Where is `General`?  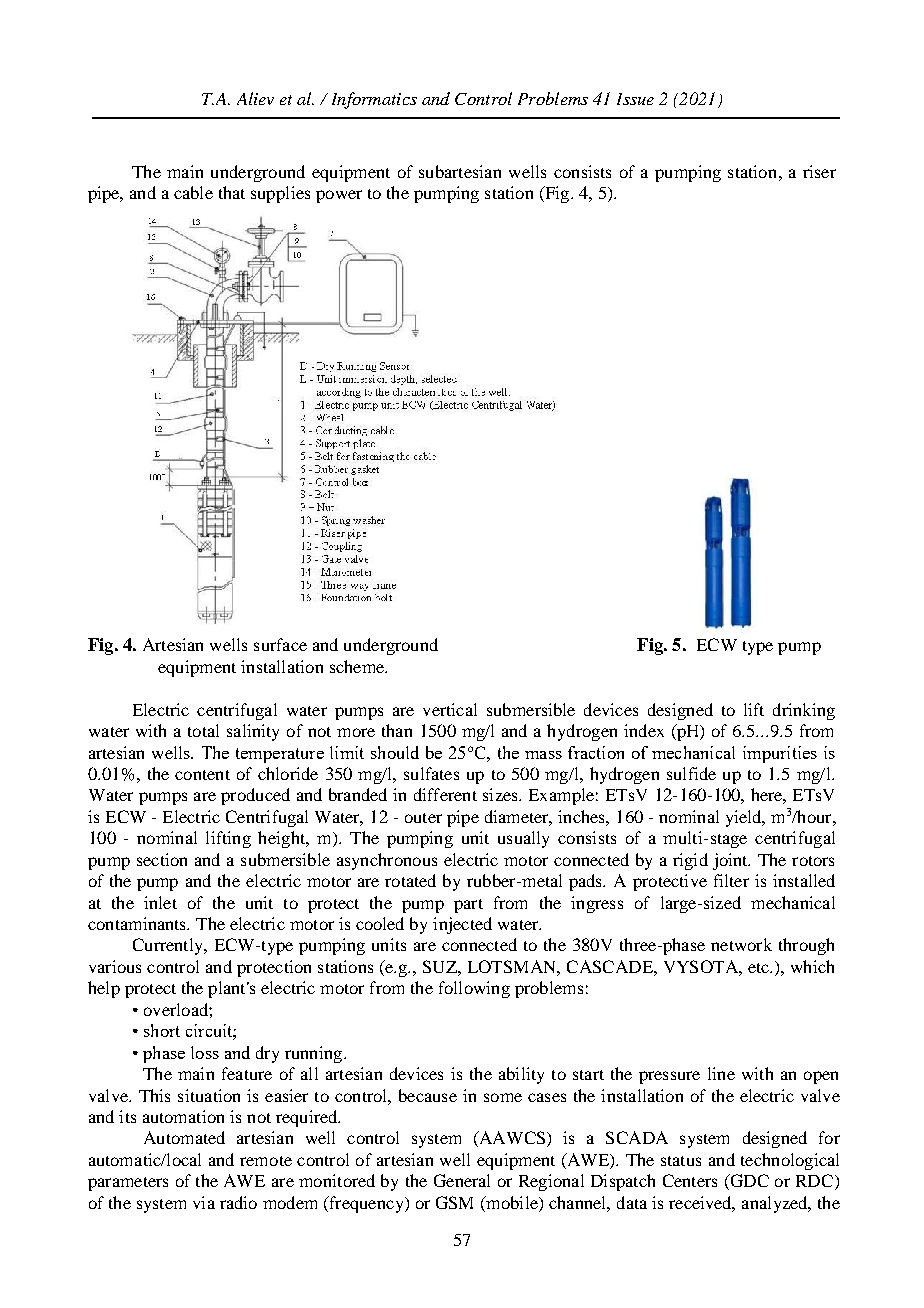 General is located at coordinates (462, 1180).
